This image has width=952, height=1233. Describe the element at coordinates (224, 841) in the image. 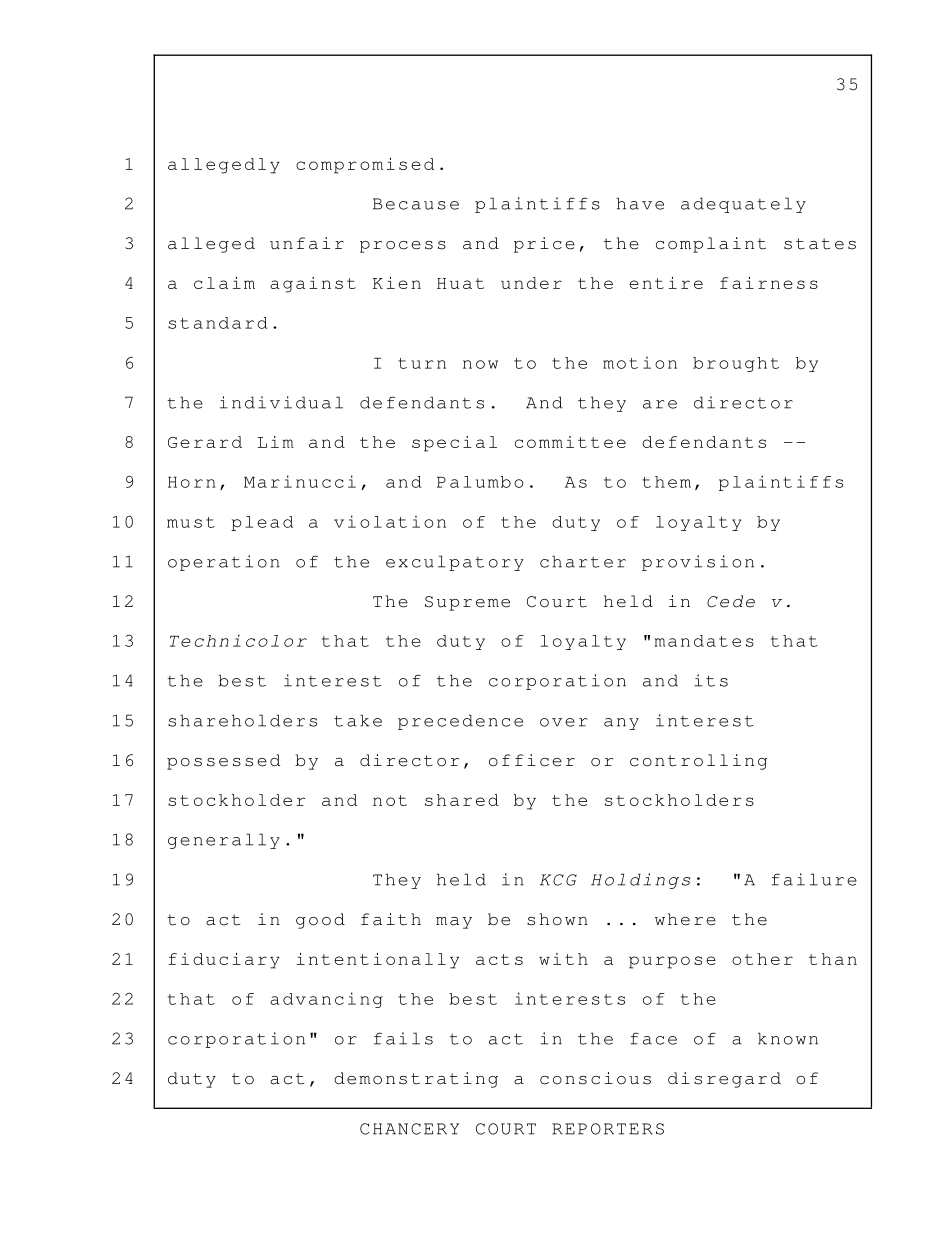

I see `generally` at that location.
